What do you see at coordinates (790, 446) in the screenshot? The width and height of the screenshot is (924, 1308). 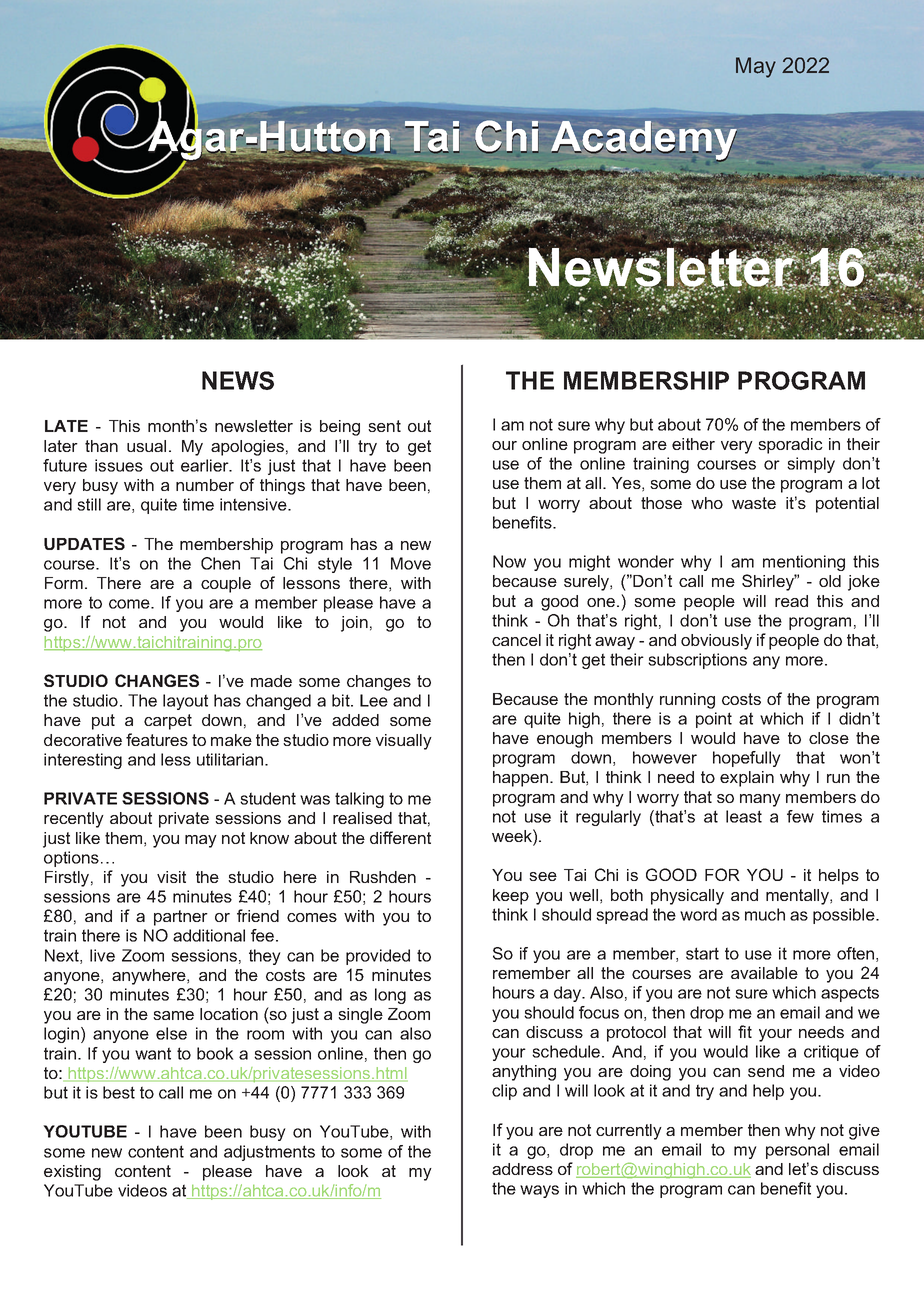 I see `sporadic` at bounding box center [790, 446].
